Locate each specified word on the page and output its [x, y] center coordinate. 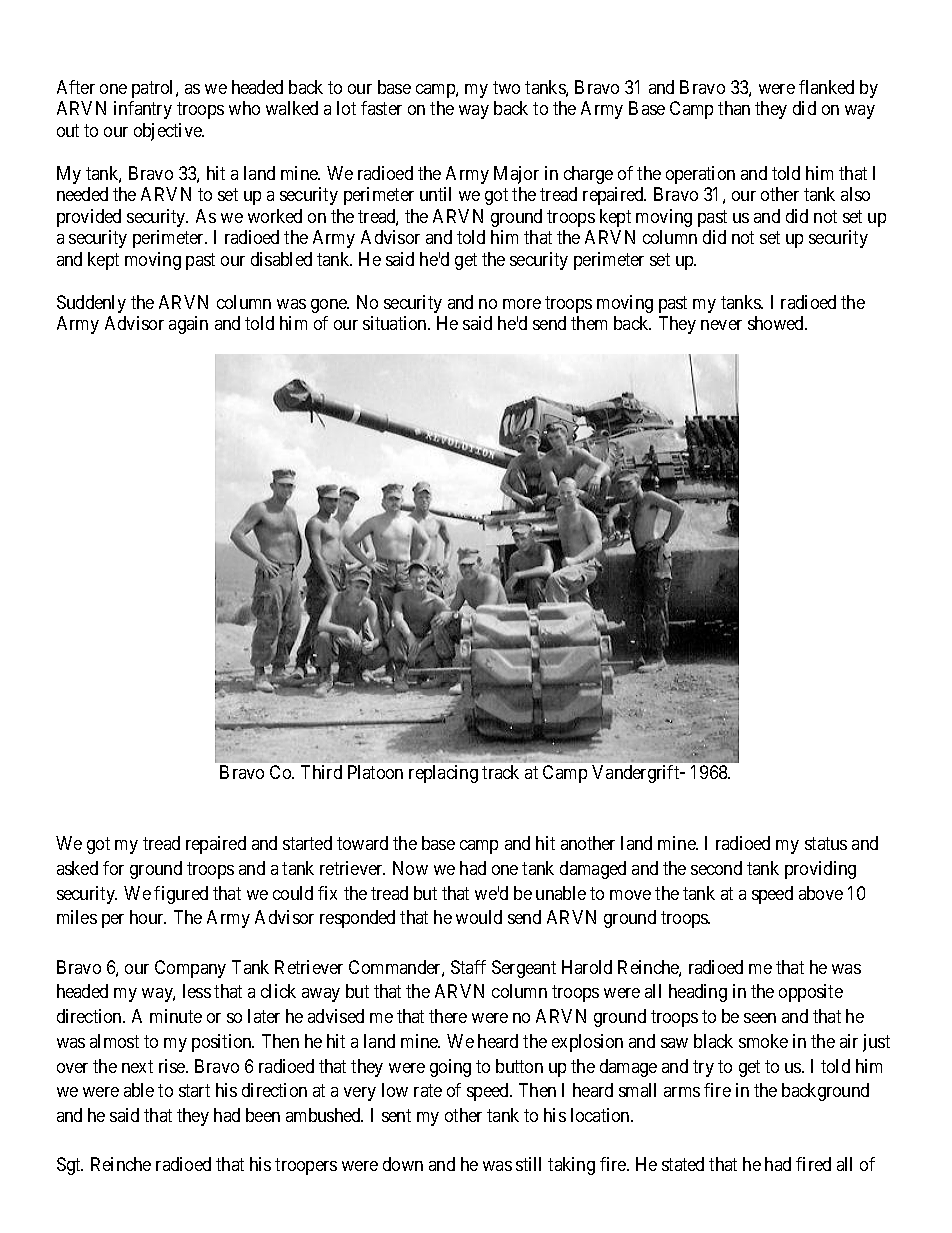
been [263, 1115]
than [734, 108]
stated [683, 1164]
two [506, 87]
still [528, 1164]
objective [169, 132]
